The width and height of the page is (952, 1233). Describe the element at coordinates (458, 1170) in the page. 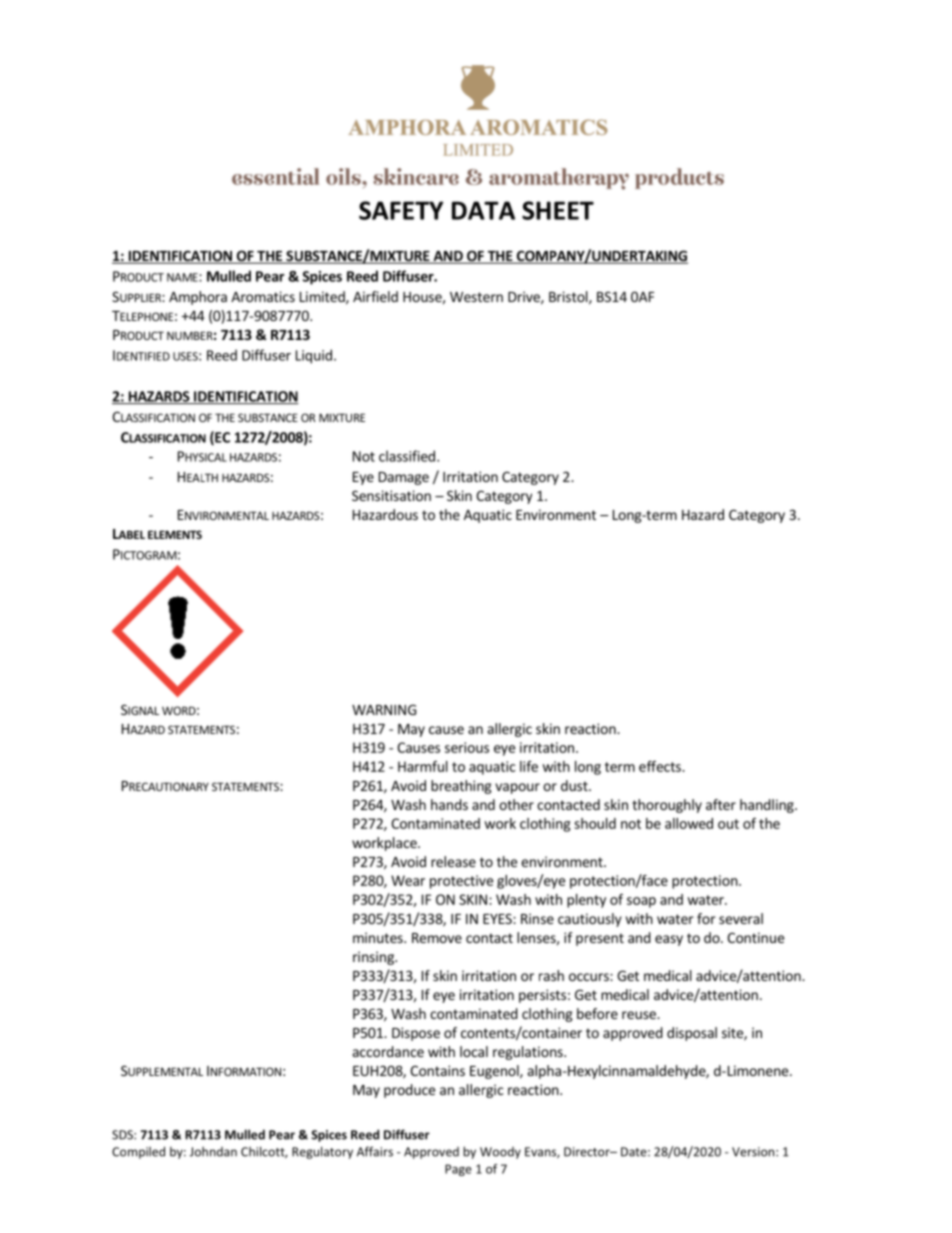

I see `Page` at that location.
